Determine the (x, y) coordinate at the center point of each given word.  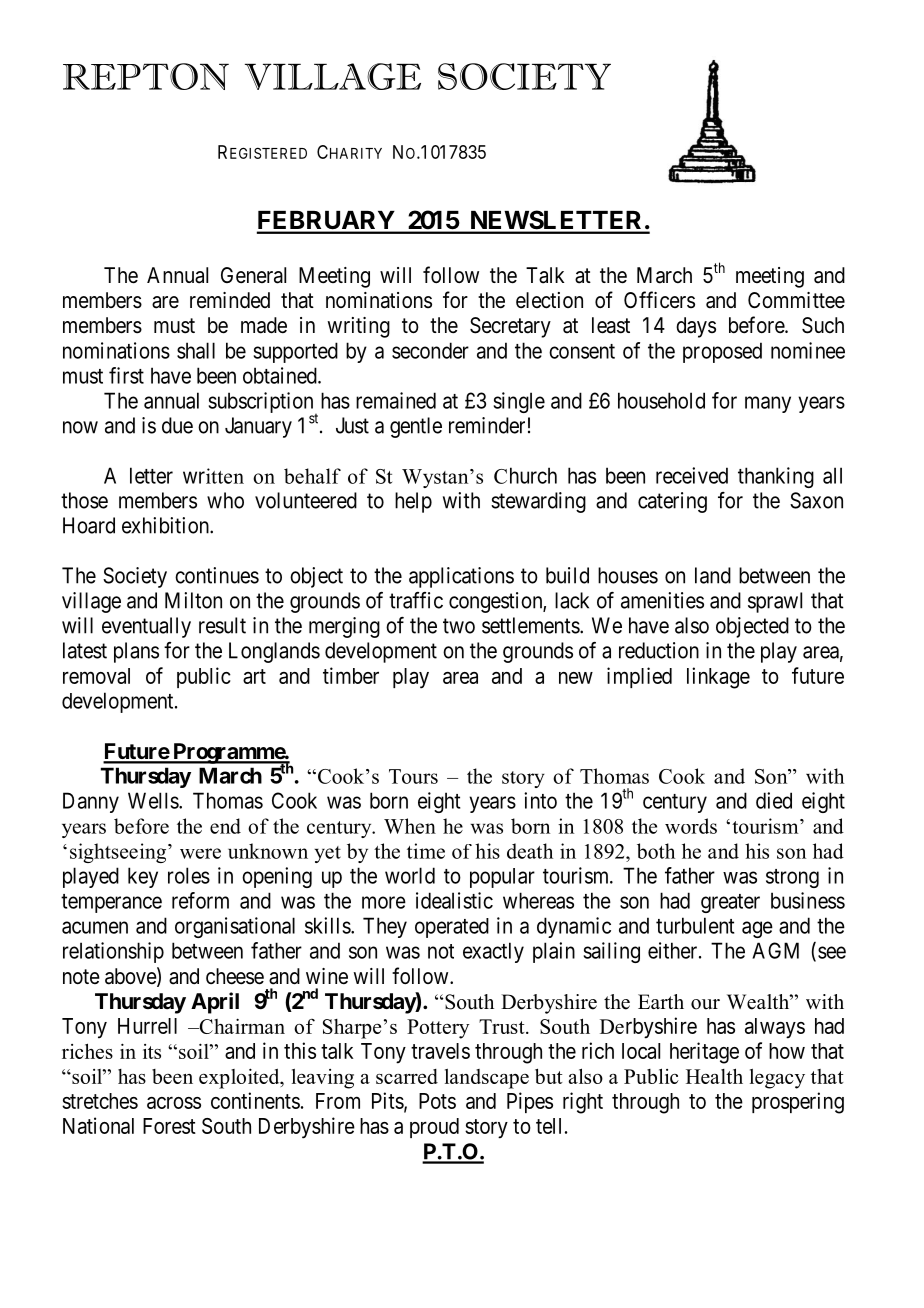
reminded (230, 300)
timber (351, 675)
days (696, 327)
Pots (437, 1101)
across (174, 1103)
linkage (718, 678)
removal (96, 676)
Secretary (510, 327)
